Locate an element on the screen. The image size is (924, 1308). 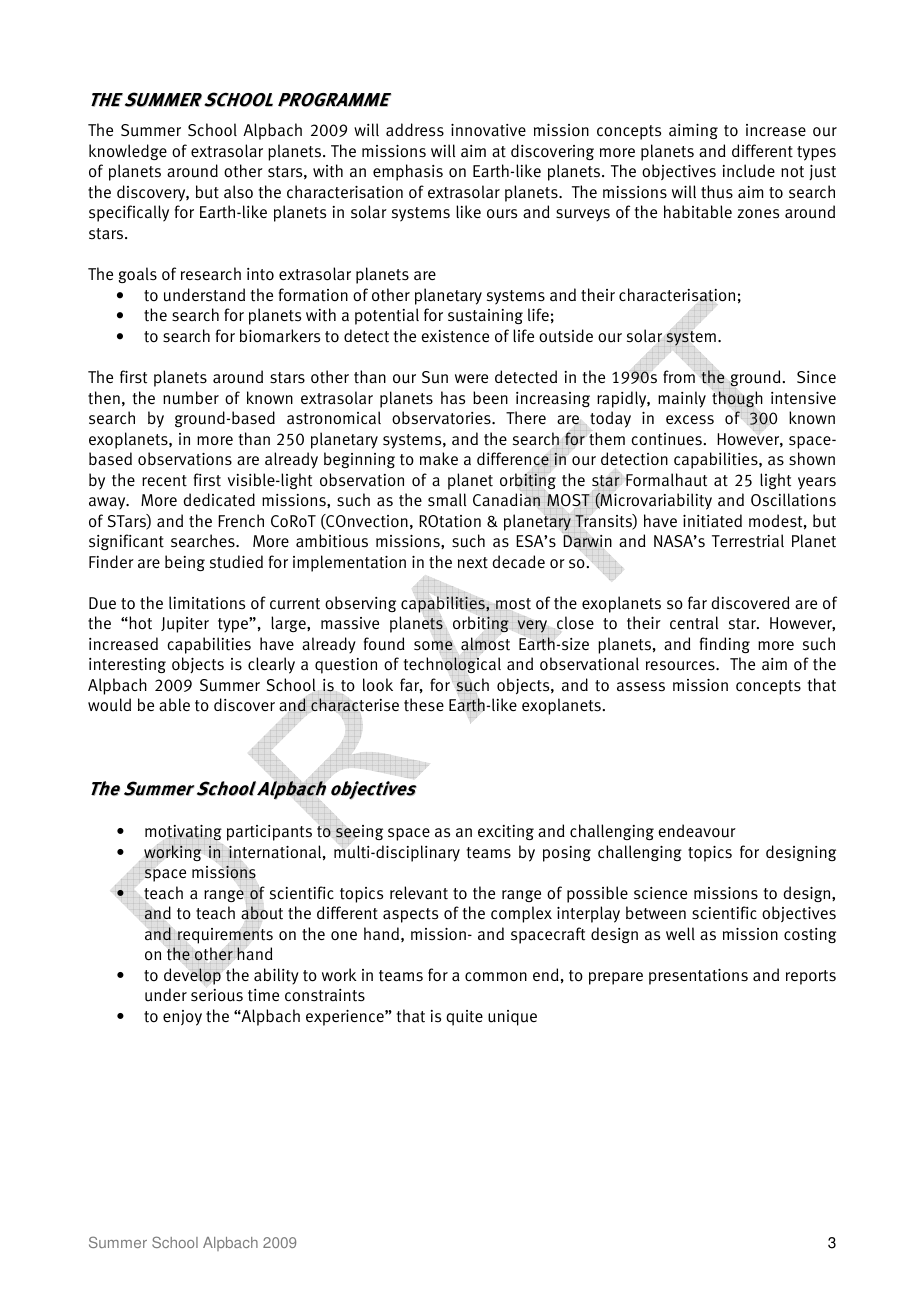
develop is located at coordinates (193, 976).
